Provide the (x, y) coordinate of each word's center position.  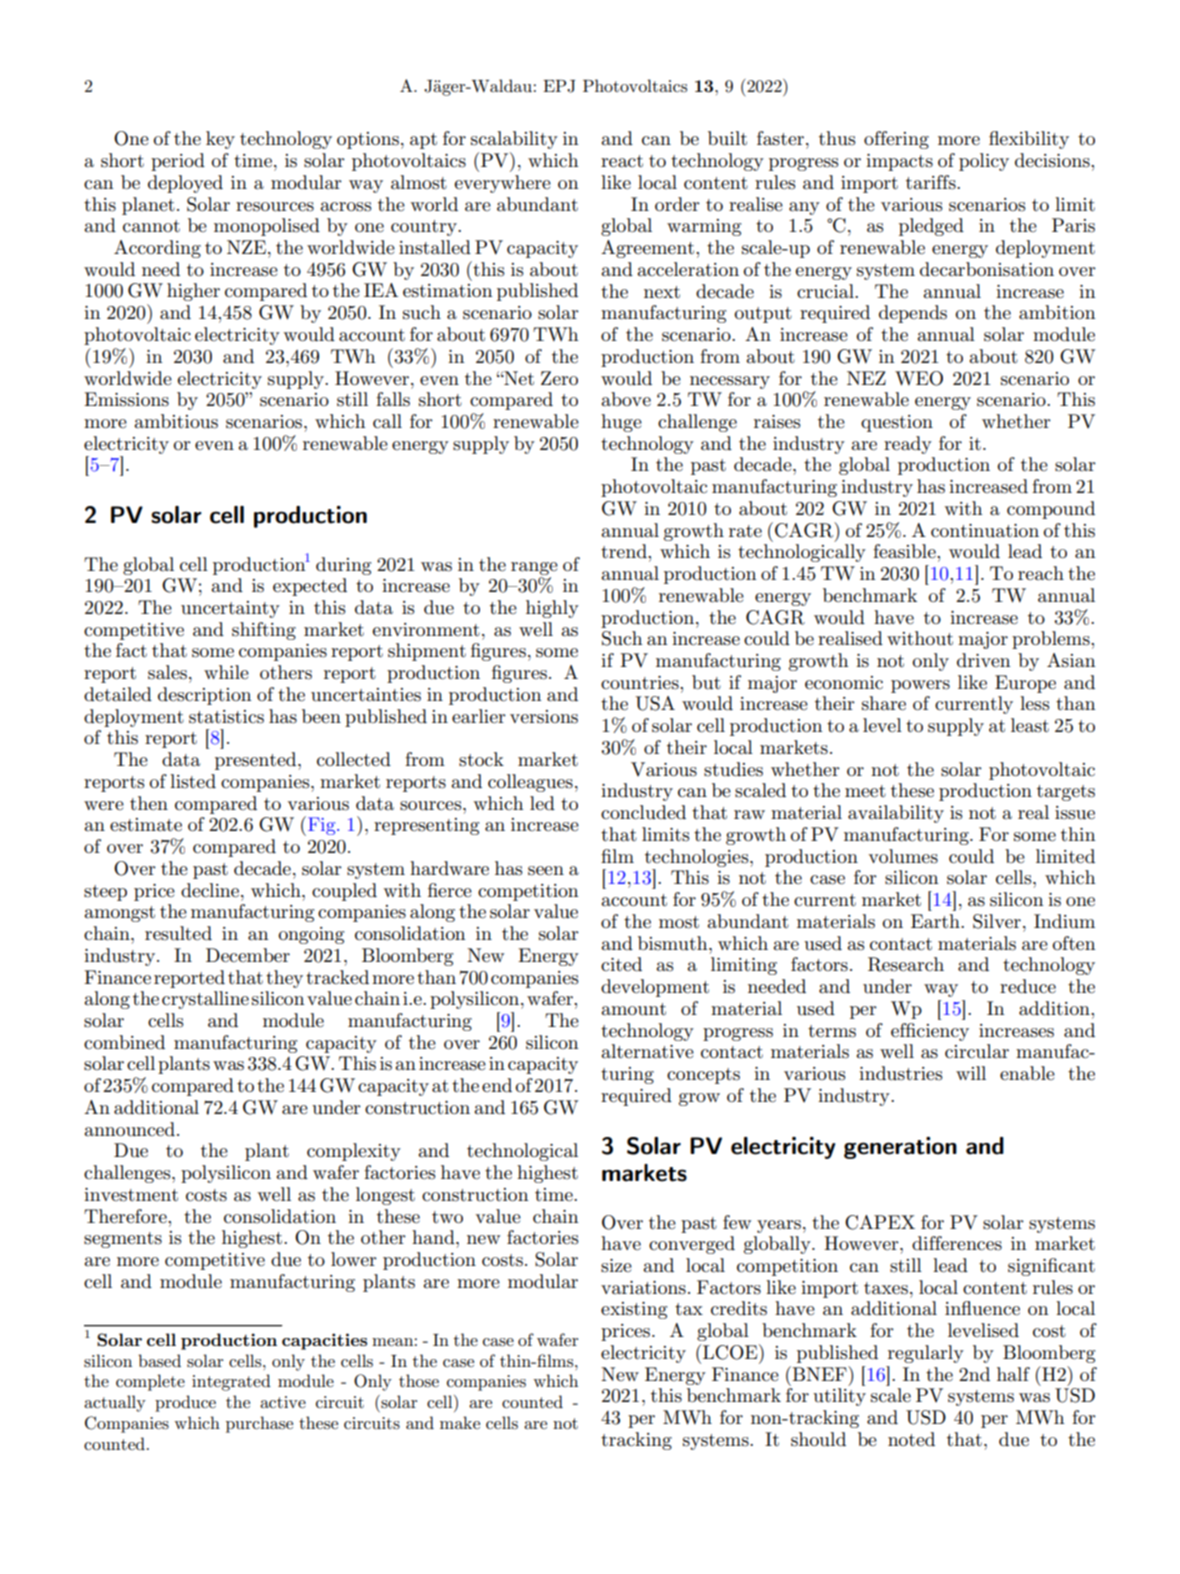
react (622, 161)
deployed (185, 184)
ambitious (176, 421)
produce (185, 1403)
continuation (985, 531)
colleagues (530, 783)
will (971, 1073)
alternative (647, 1051)
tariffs (932, 182)
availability (896, 814)
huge (621, 423)
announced (129, 1129)
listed (193, 781)
